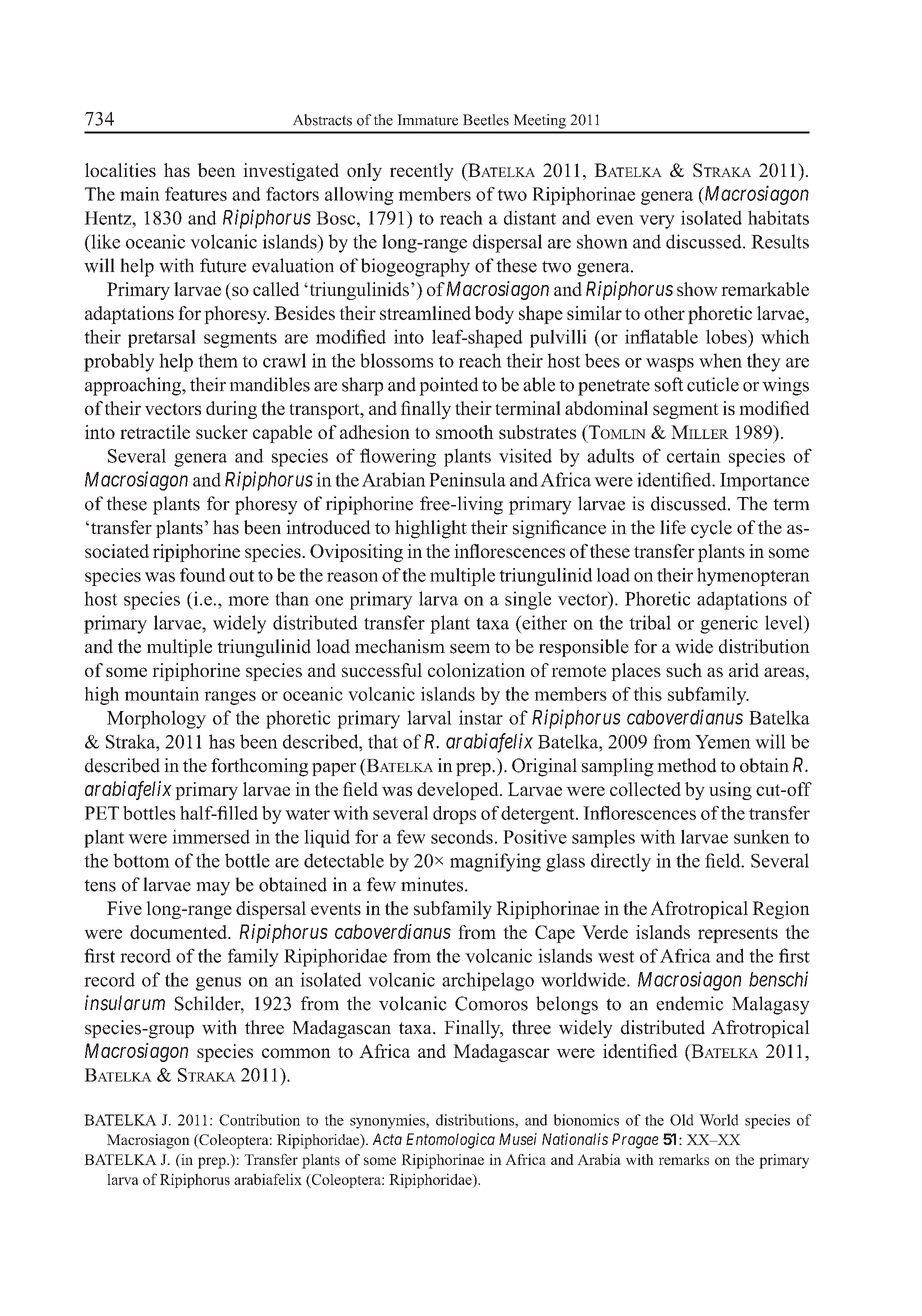  What do you see at coordinates (231, 410) in the screenshot?
I see `during` at bounding box center [231, 410].
